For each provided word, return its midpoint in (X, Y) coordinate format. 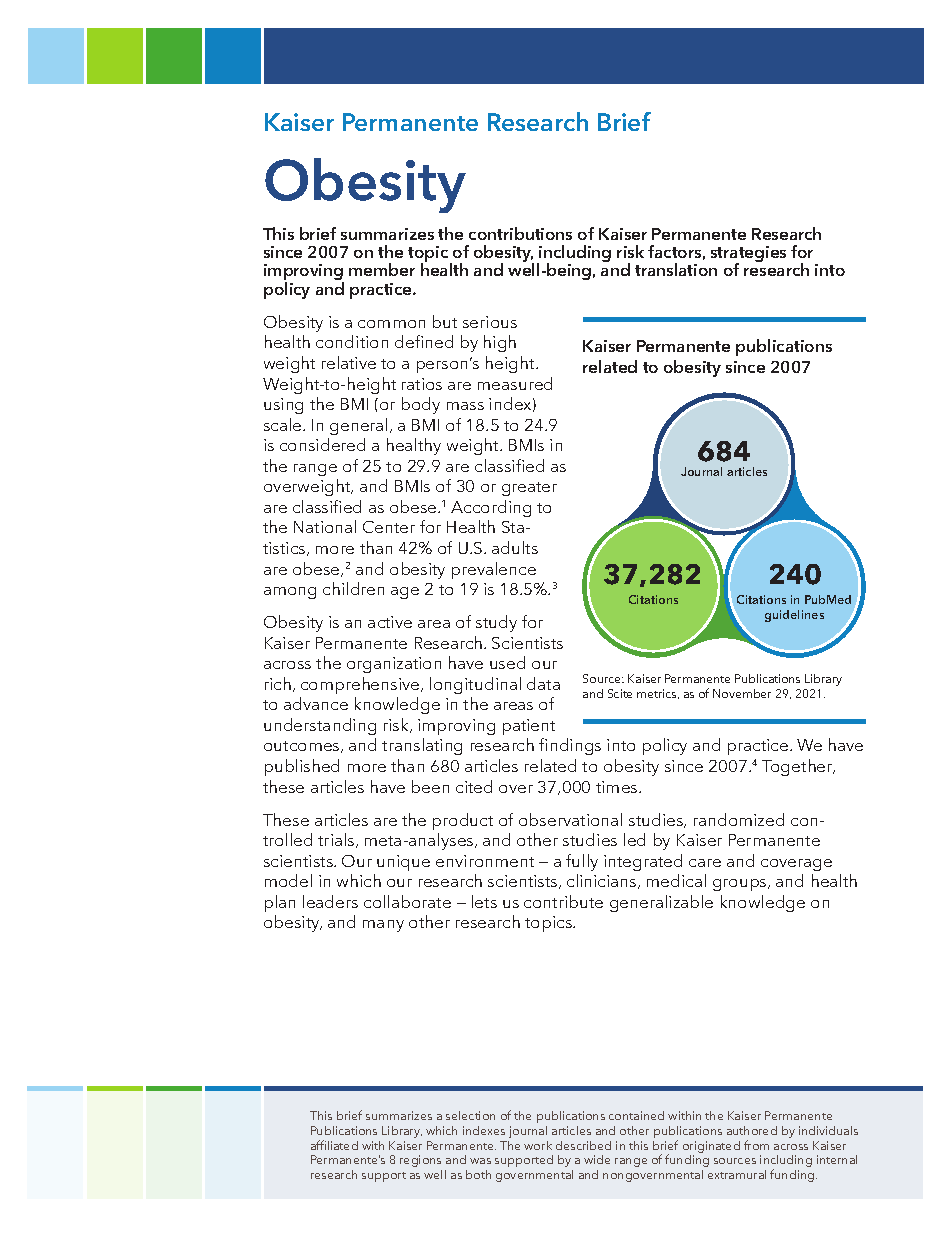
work (538, 1145)
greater (529, 489)
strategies (748, 255)
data (543, 683)
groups (741, 885)
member (382, 269)
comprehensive (361, 685)
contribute (563, 901)
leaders (330, 901)
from (756, 1145)
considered (322, 444)
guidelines (794, 616)
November (742, 693)
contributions (520, 233)
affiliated (334, 1145)
